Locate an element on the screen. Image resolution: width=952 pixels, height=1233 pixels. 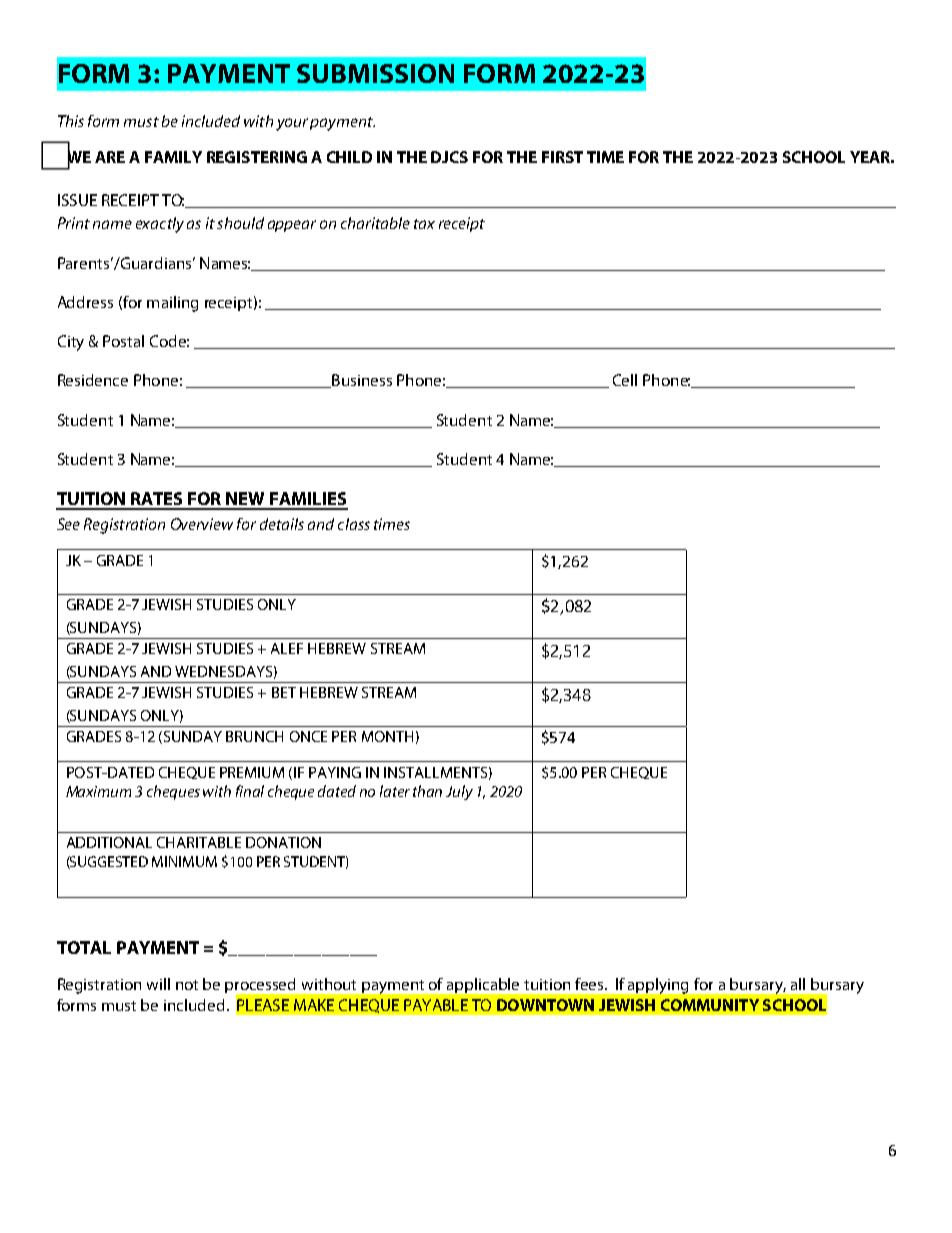
will is located at coordinates (158, 984).
